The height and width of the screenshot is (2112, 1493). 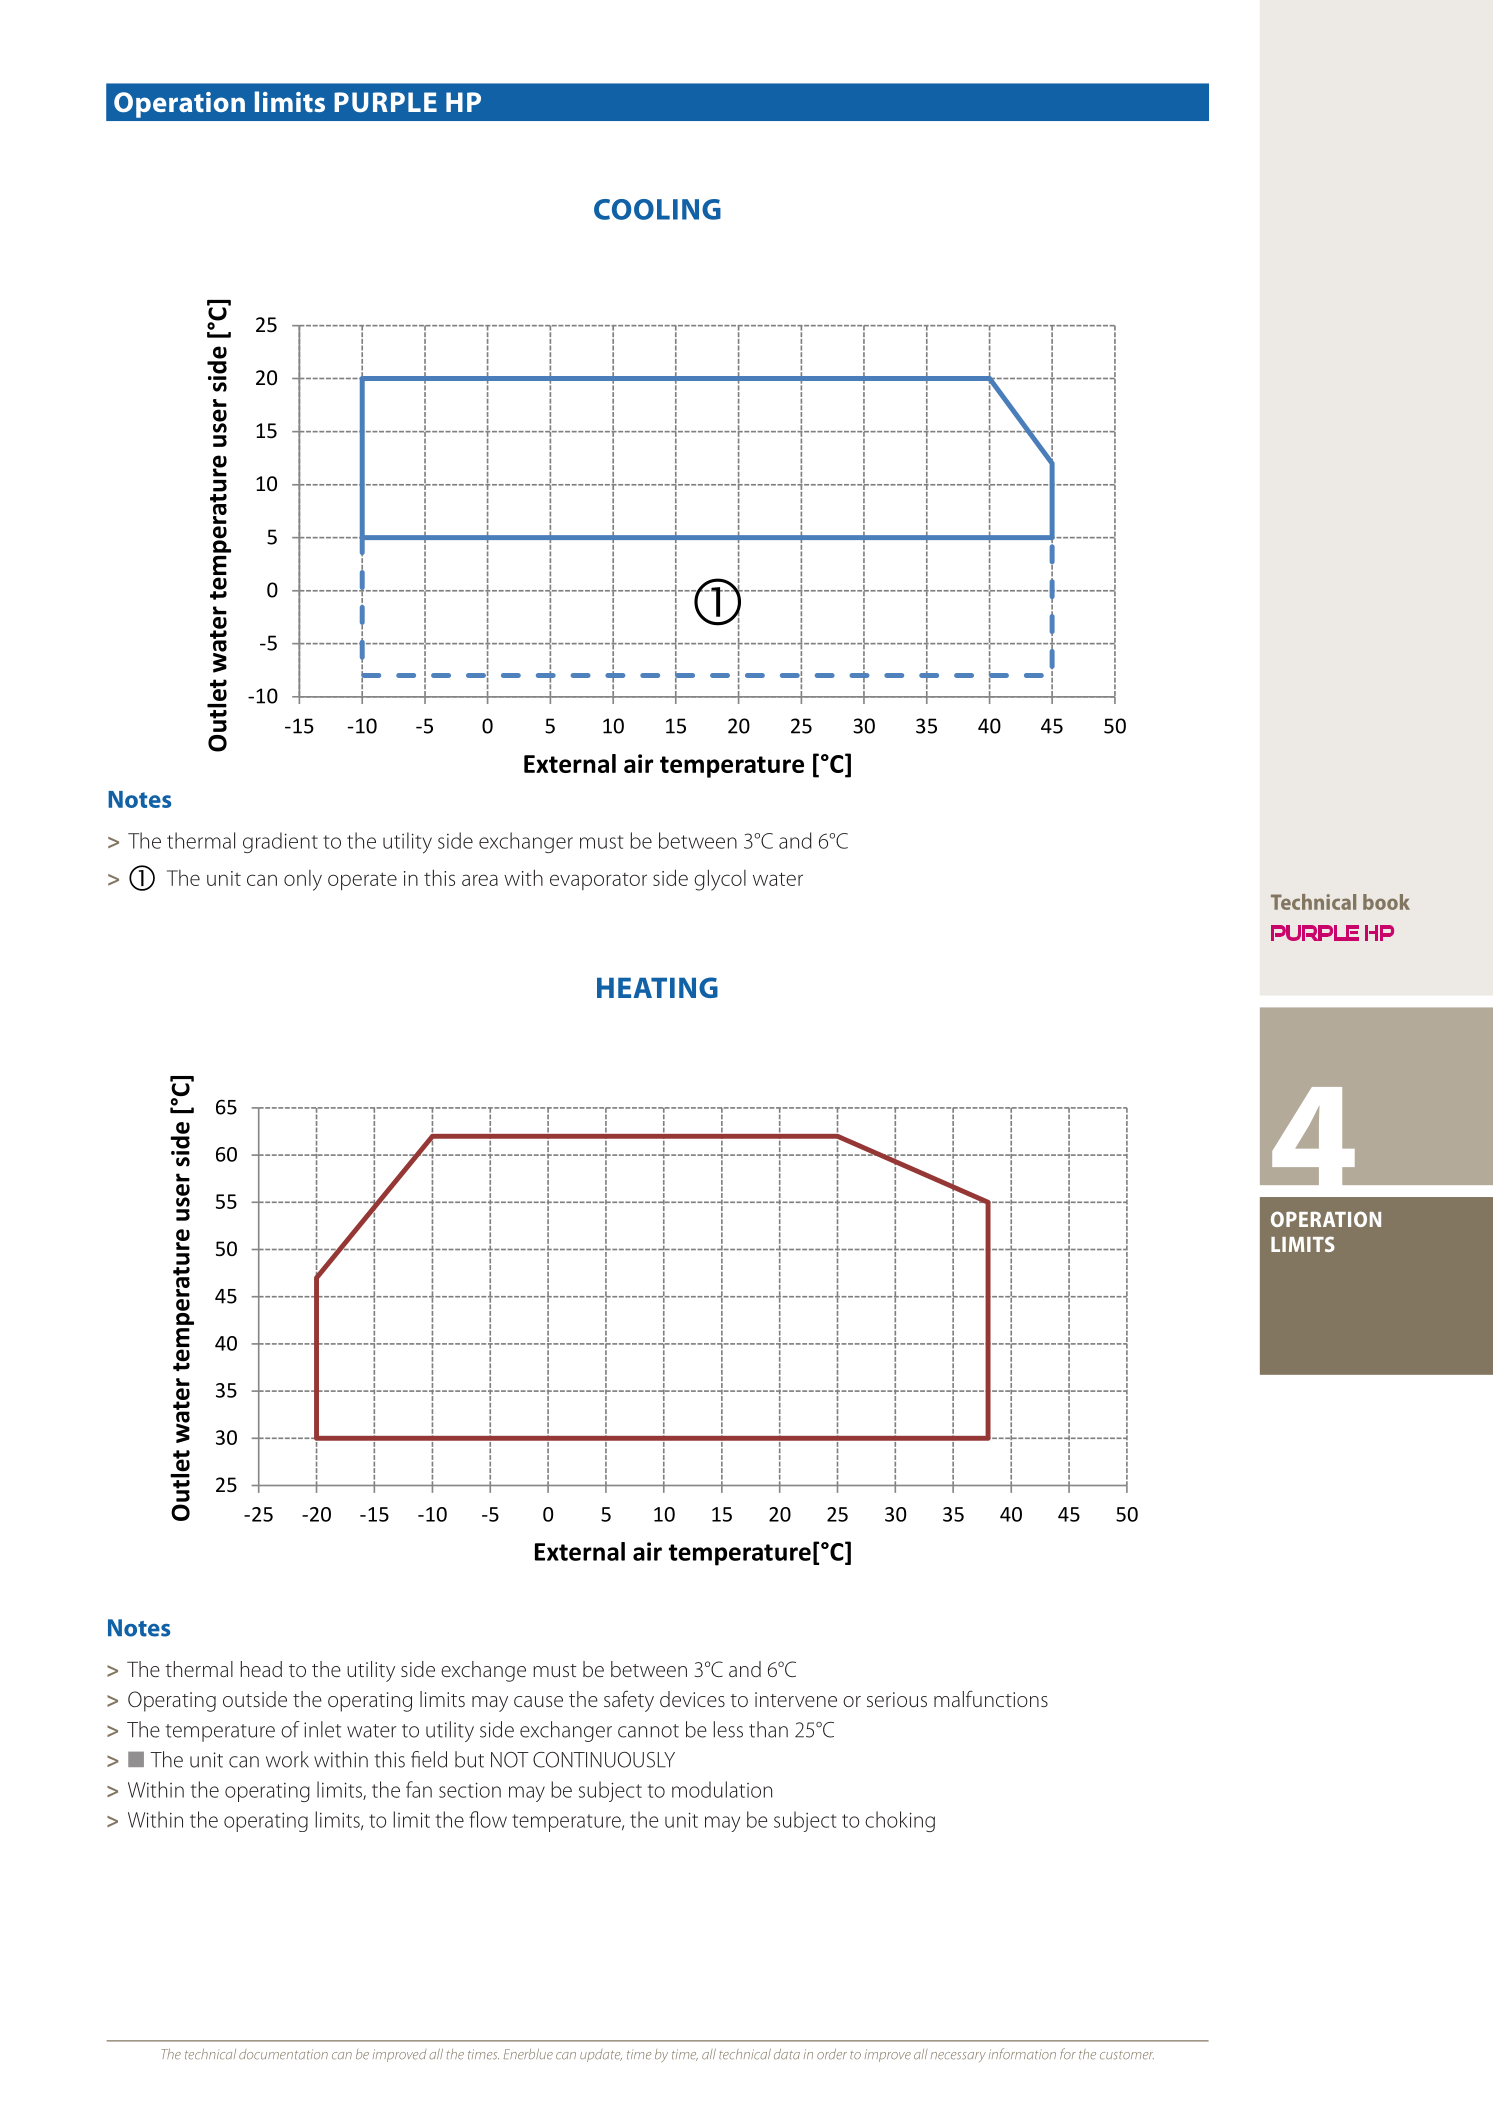 I want to click on malfunctions, so click(x=991, y=1699).
